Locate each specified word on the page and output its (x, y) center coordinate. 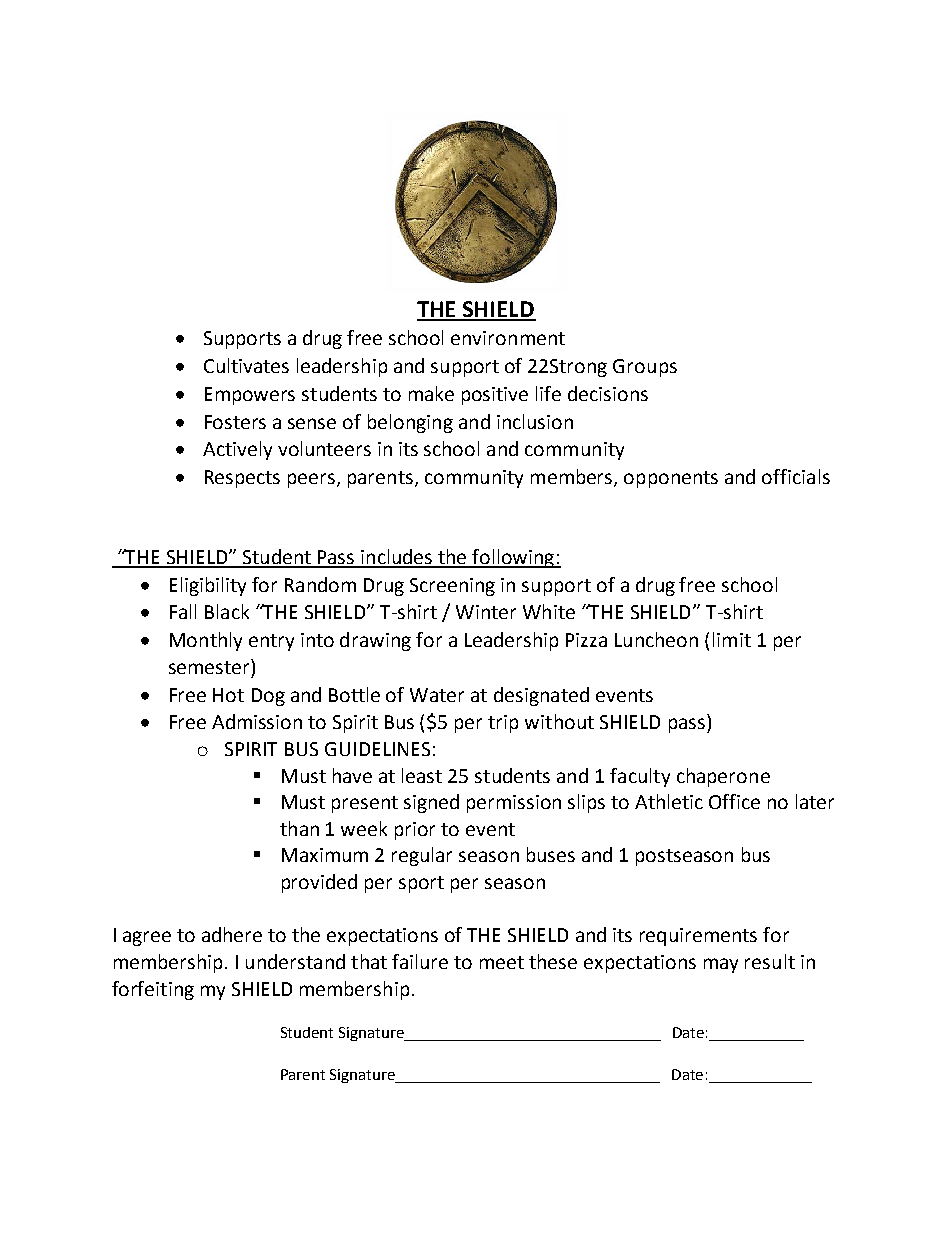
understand (295, 961)
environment (508, 338)
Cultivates (246, 365)
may (721, 965)
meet (502, 962)
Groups (645, 368)
